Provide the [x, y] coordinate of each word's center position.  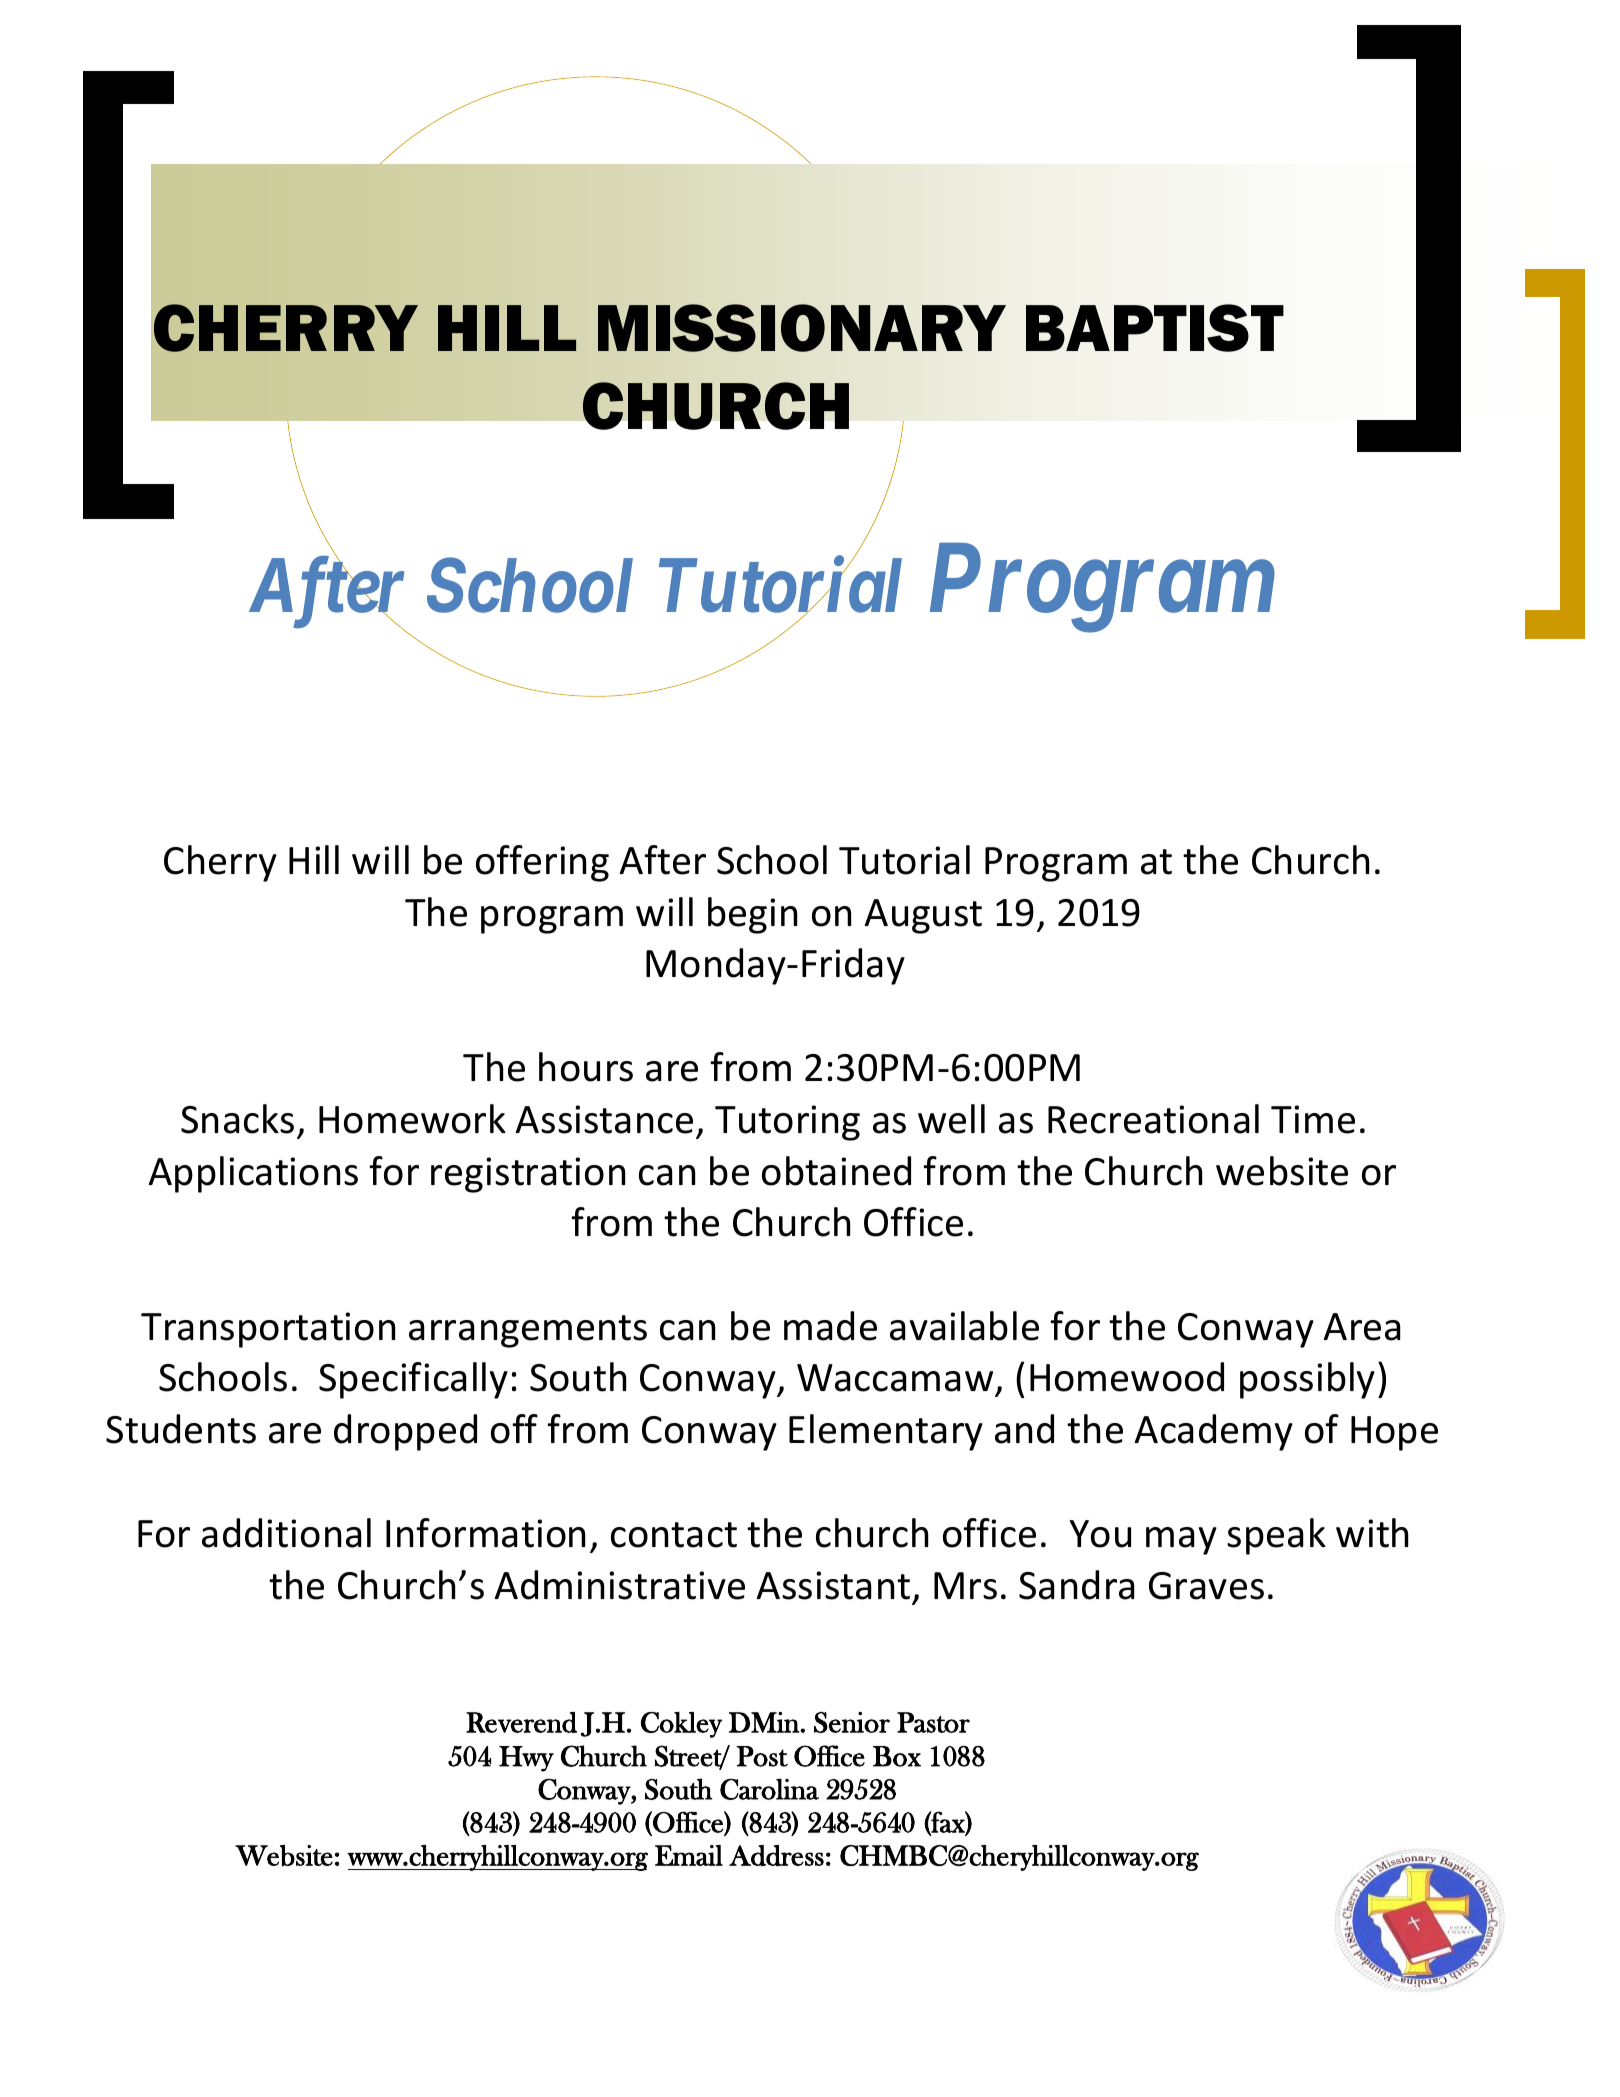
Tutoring [787, 1123]
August [923, 916]
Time [1313, 1119]
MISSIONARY [802, 328]
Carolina [769, 1789]
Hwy [526, 1759]
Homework [412, 1119]
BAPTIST [1155, 328]
